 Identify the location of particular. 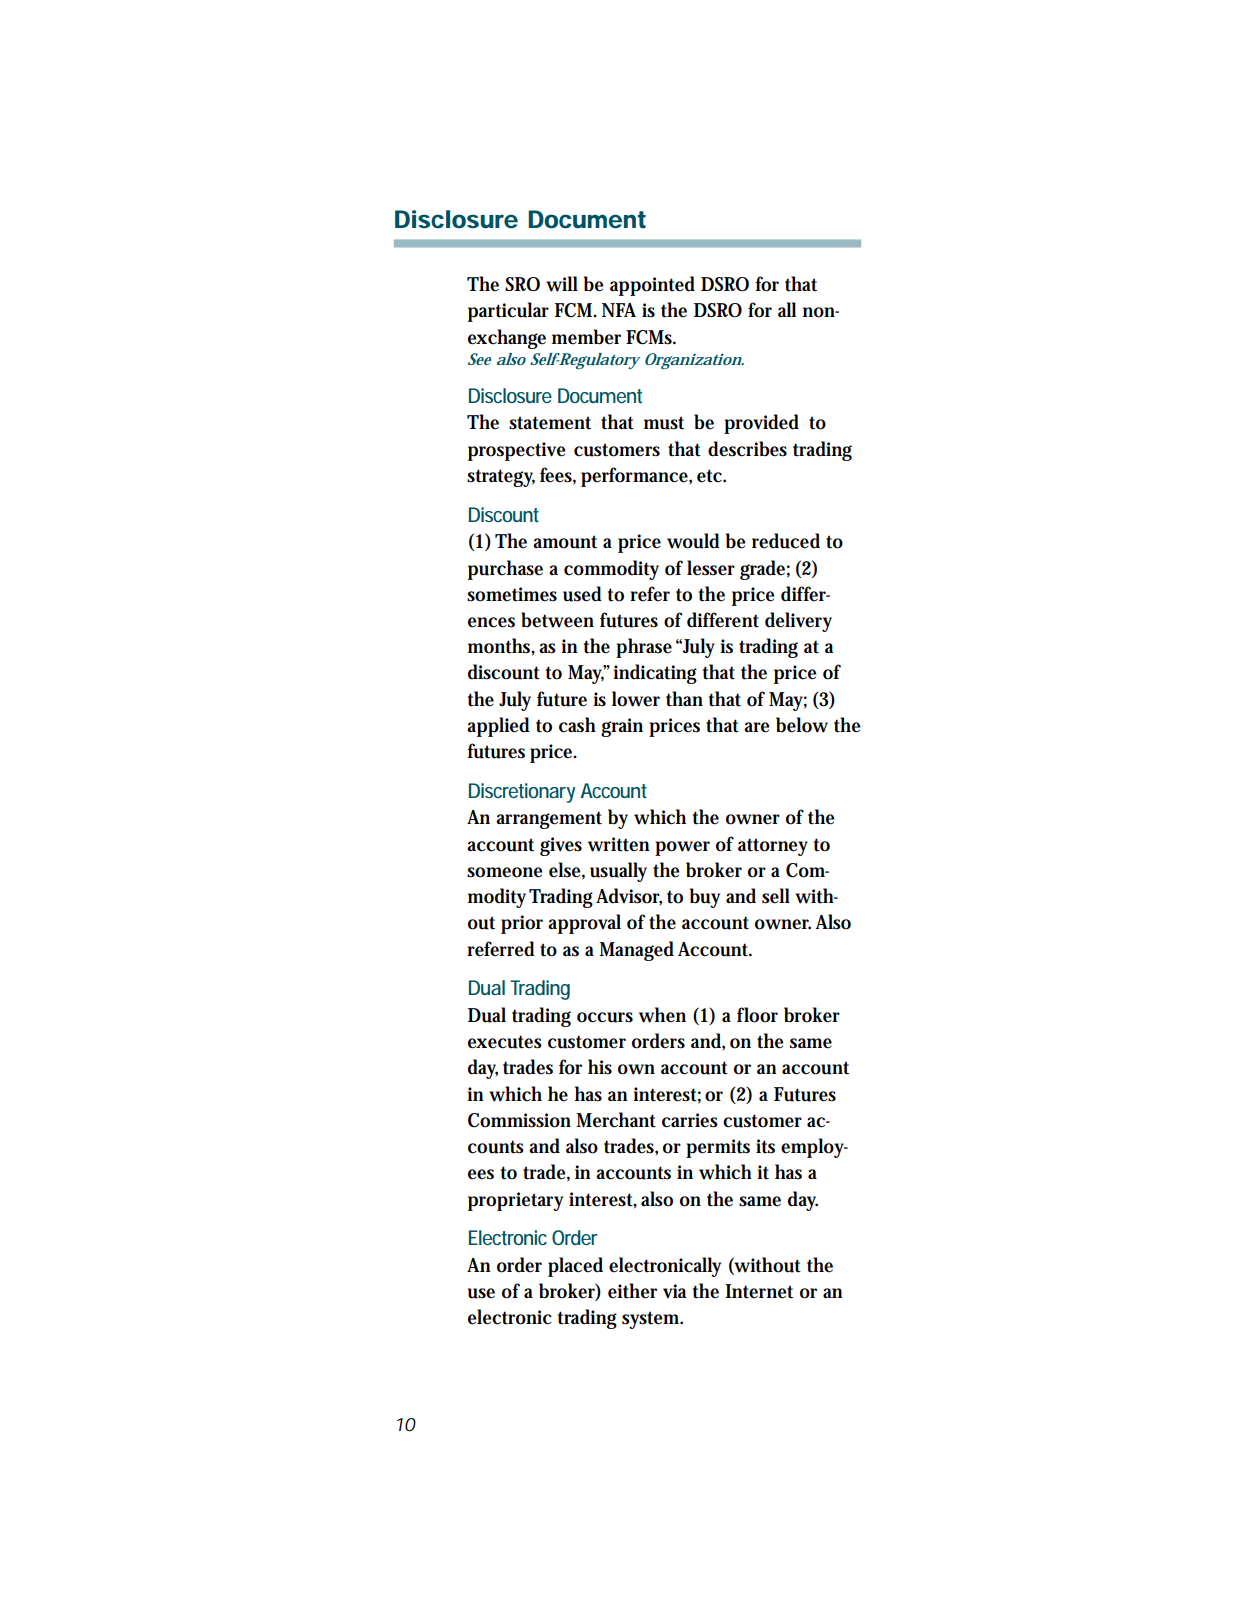
(508, 312).
